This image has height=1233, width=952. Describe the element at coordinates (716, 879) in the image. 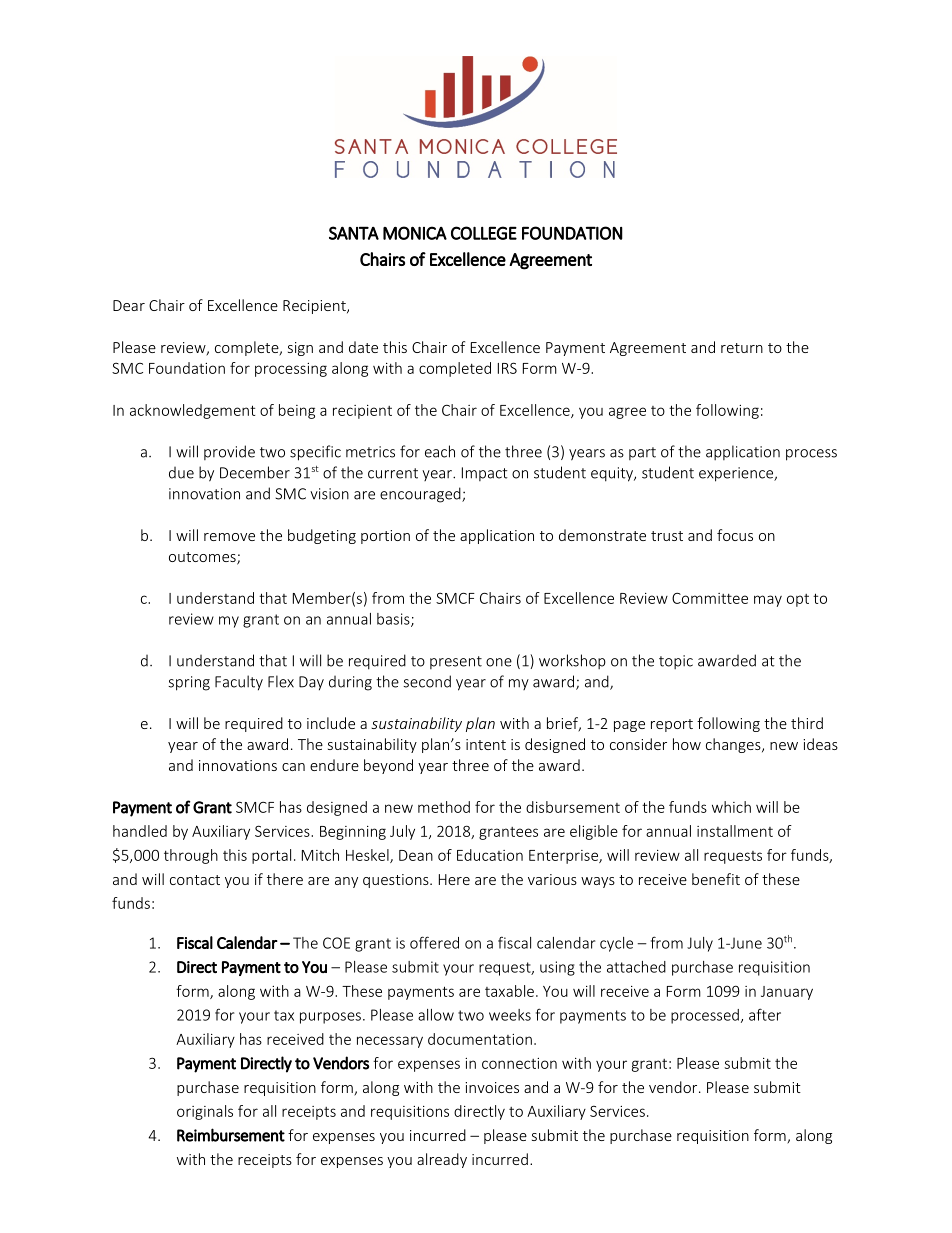

I see `benefit` at that location.
